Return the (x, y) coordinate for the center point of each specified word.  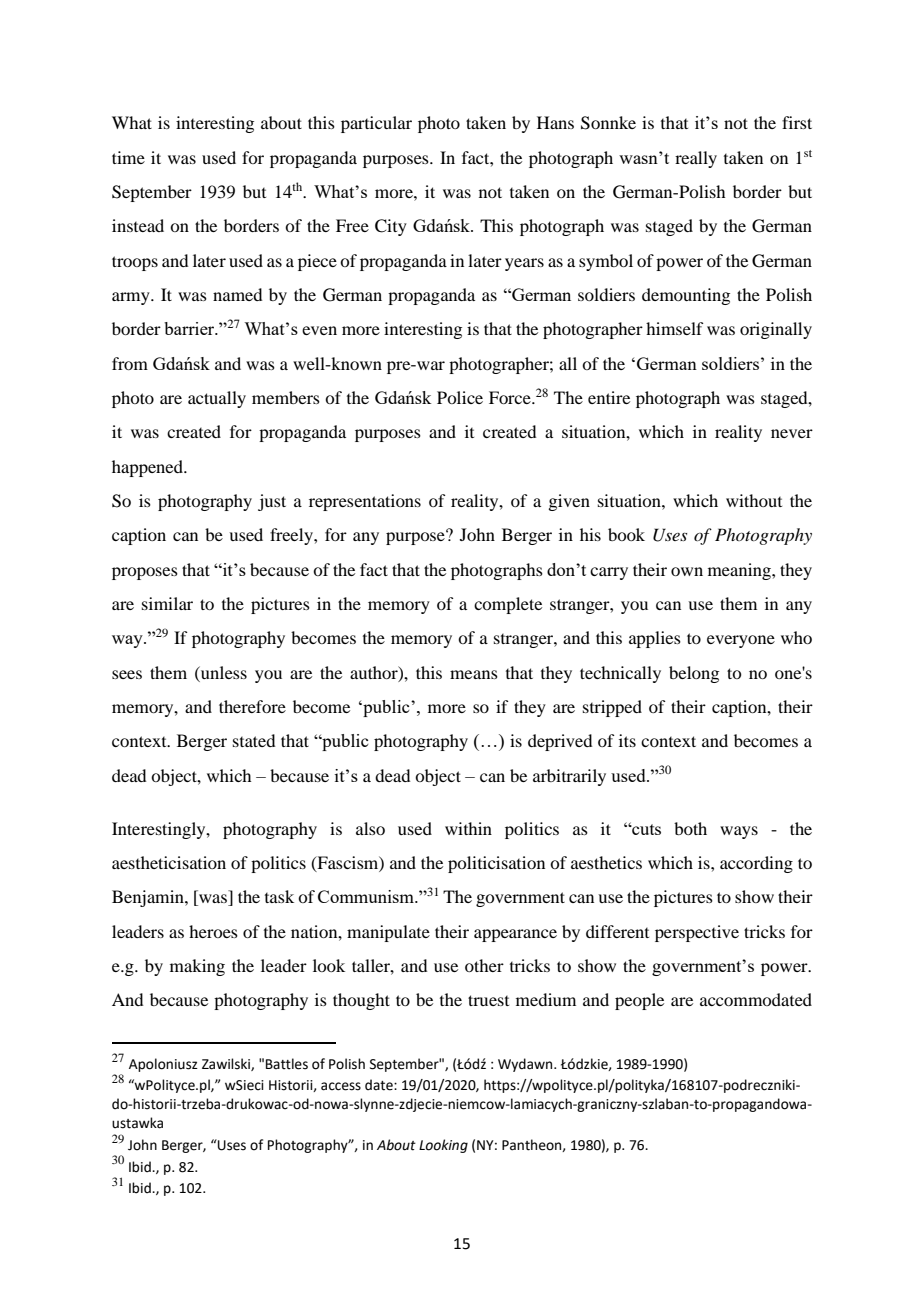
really (696, 159)
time (128, 157)
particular (376, 124)
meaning (740, 571)
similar (167, 603)
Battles (287, 1064)
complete (508, 605)
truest (488, 1000)
